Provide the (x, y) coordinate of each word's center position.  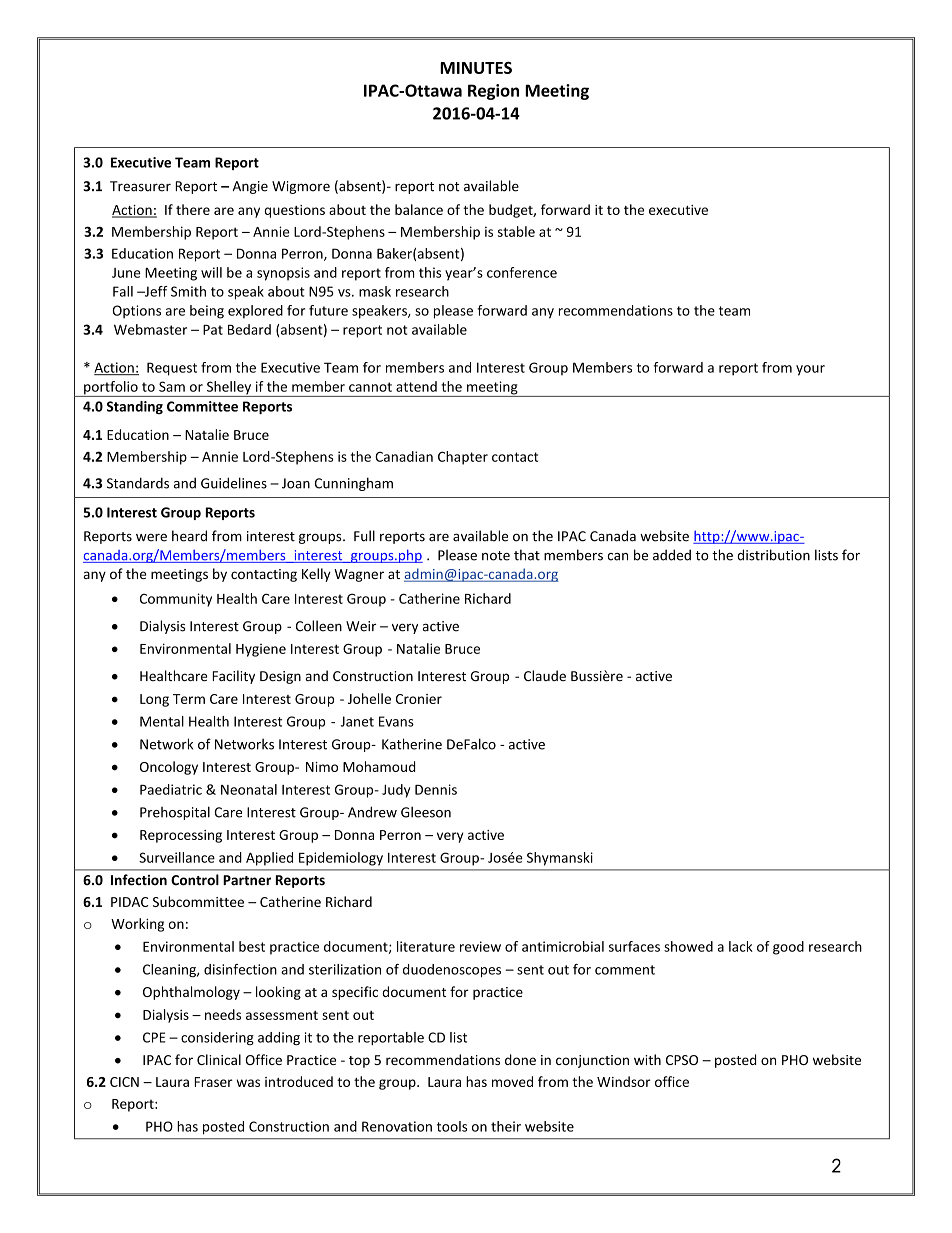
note (496, 556)
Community (176, 600)
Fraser (213, 1082)
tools (452, 1126)
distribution (773, 555)
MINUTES (476, 68)
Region (493, 92)
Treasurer (140, 186)
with (647, 1059)
